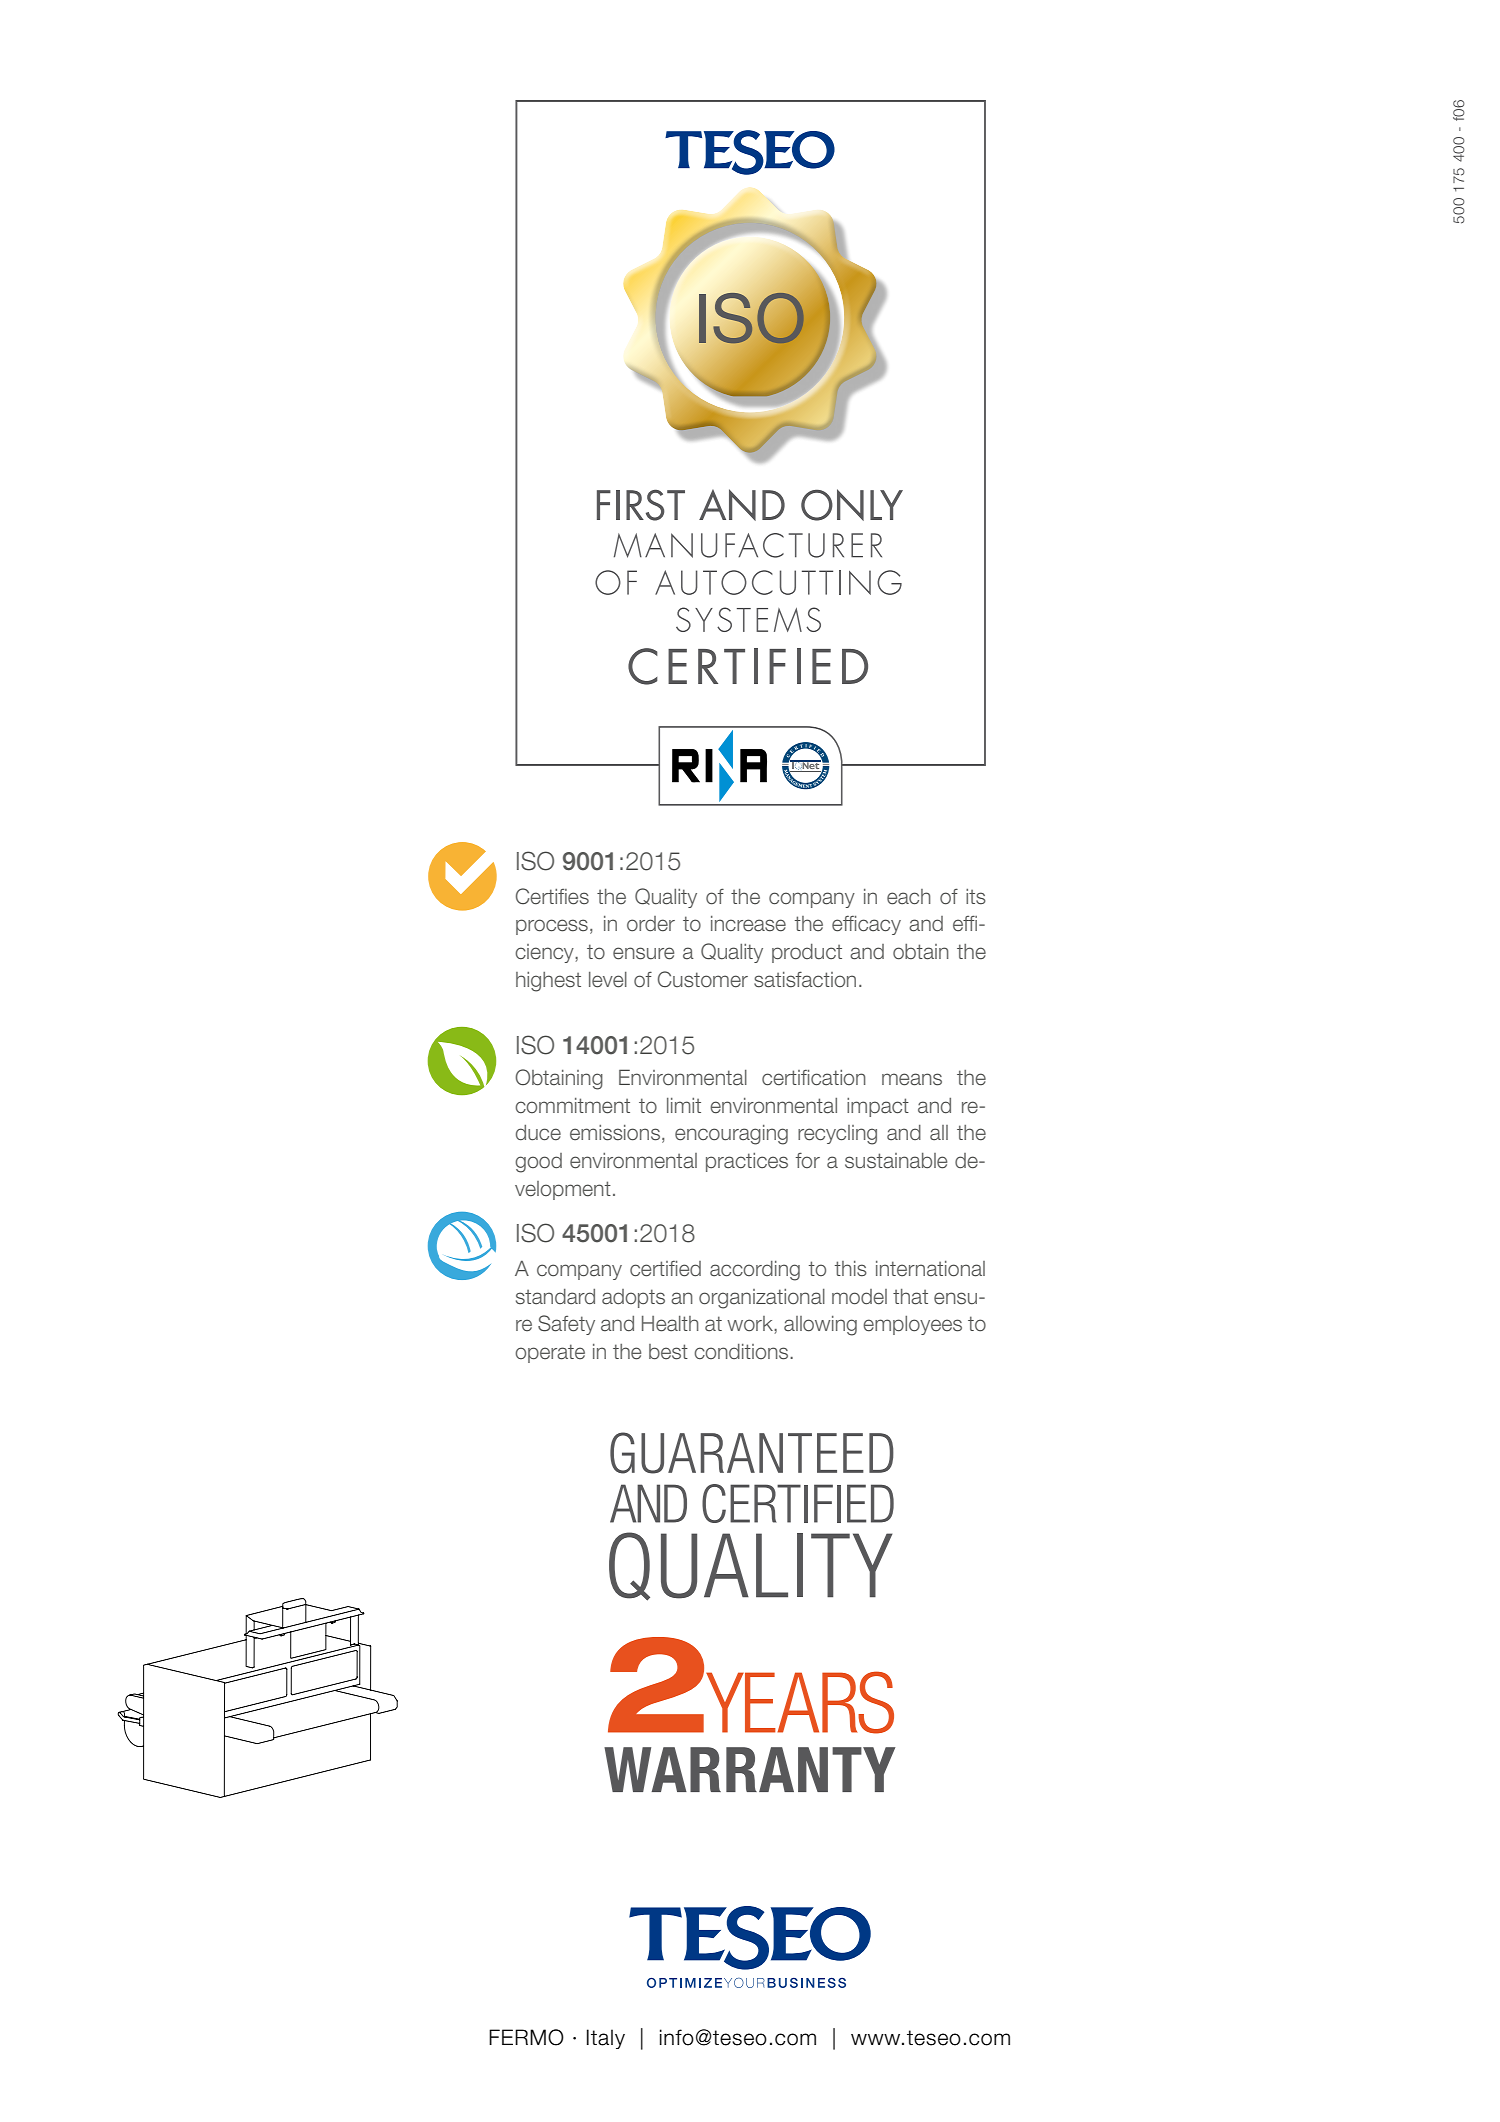  Describe the element at coordinates (742, 1352) in the image. I see `conditions` at that location.
